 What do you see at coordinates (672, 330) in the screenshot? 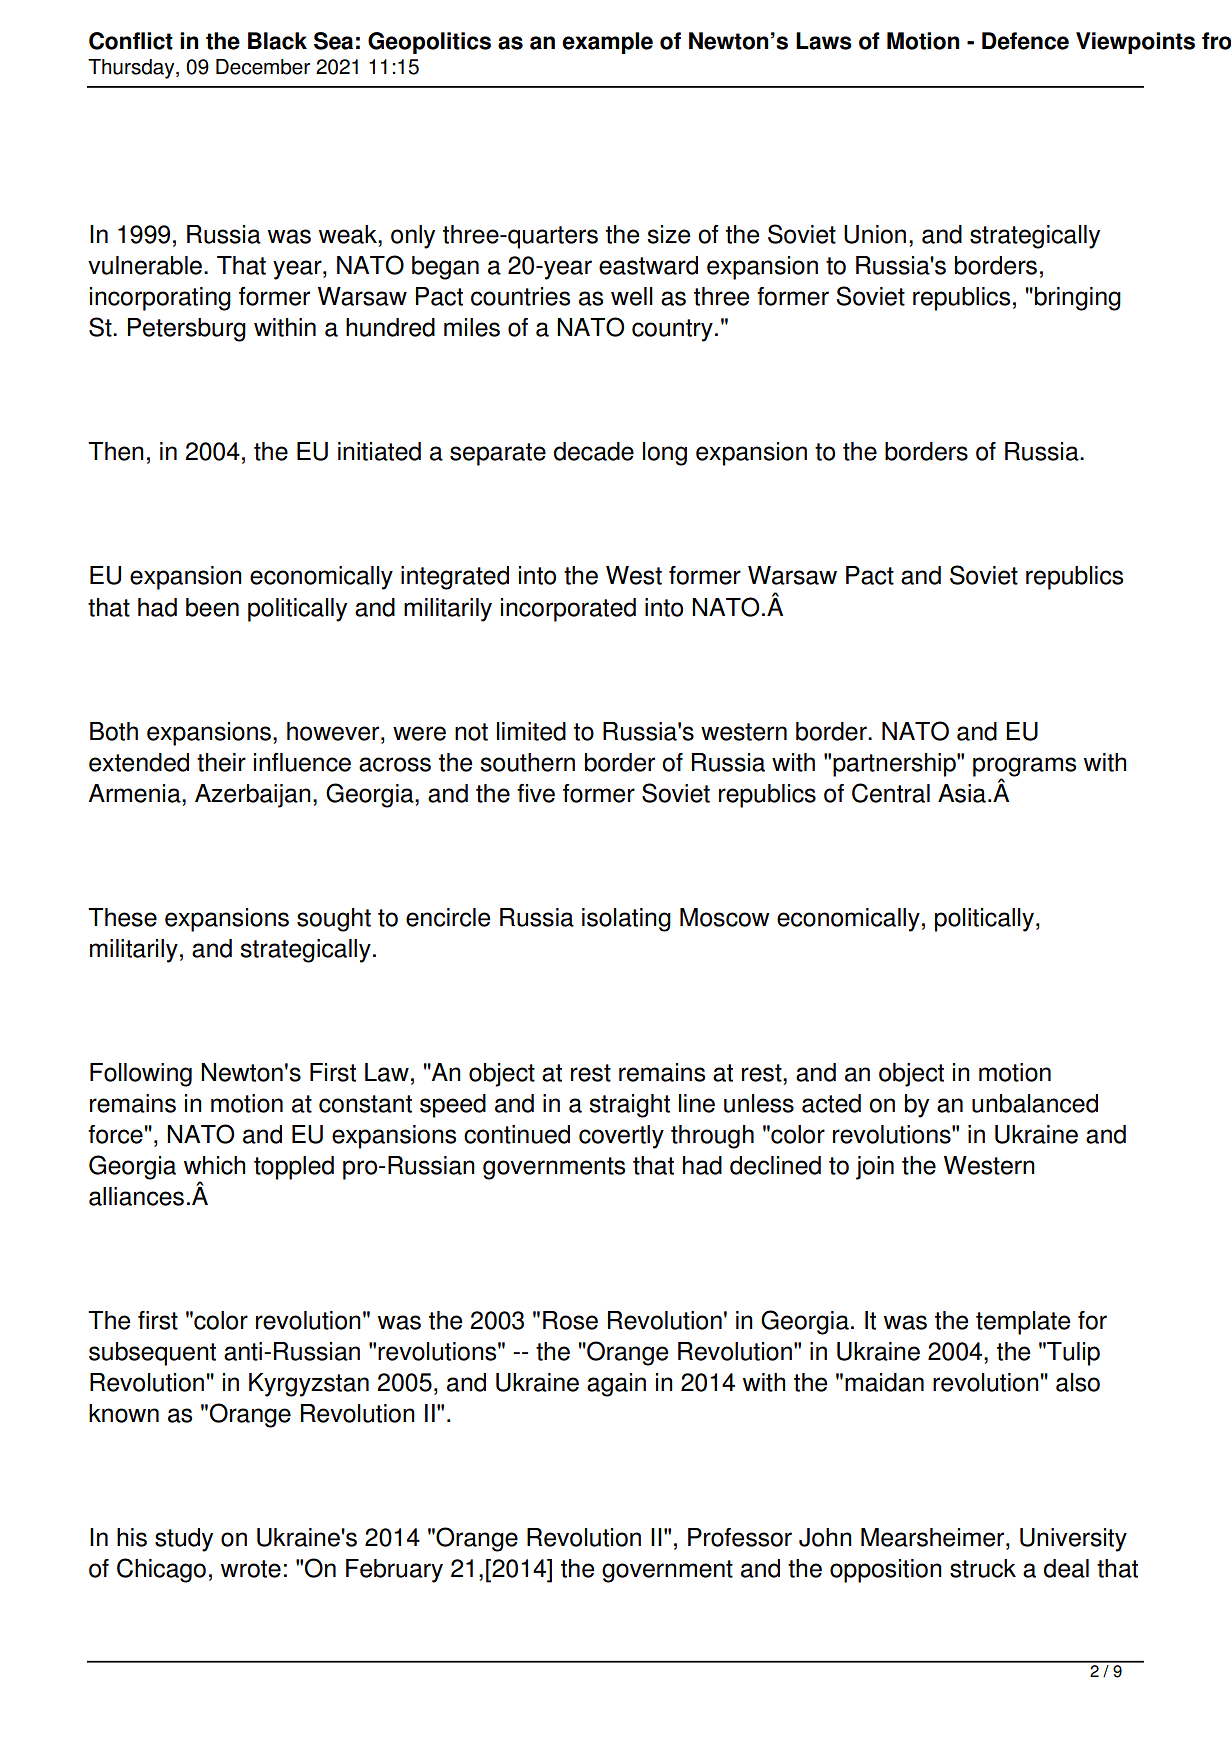
I see `country` at bounding box center [672, 330].
